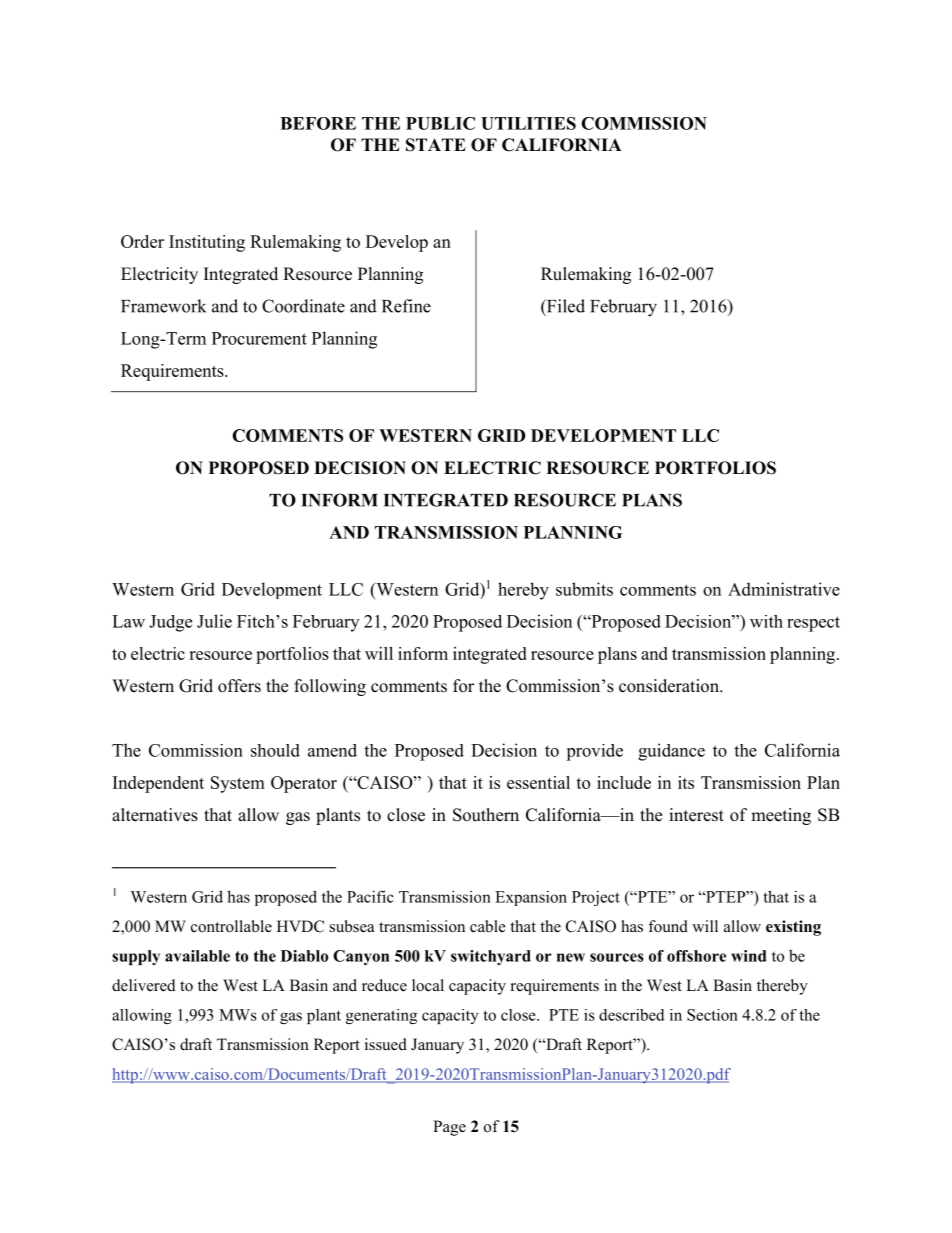 The width and height of the screenshot is (952, 1233). What do you see at coordinates (259, 338) in the screenshot?
I see `Procurement` at bounding box center [259, 338].
